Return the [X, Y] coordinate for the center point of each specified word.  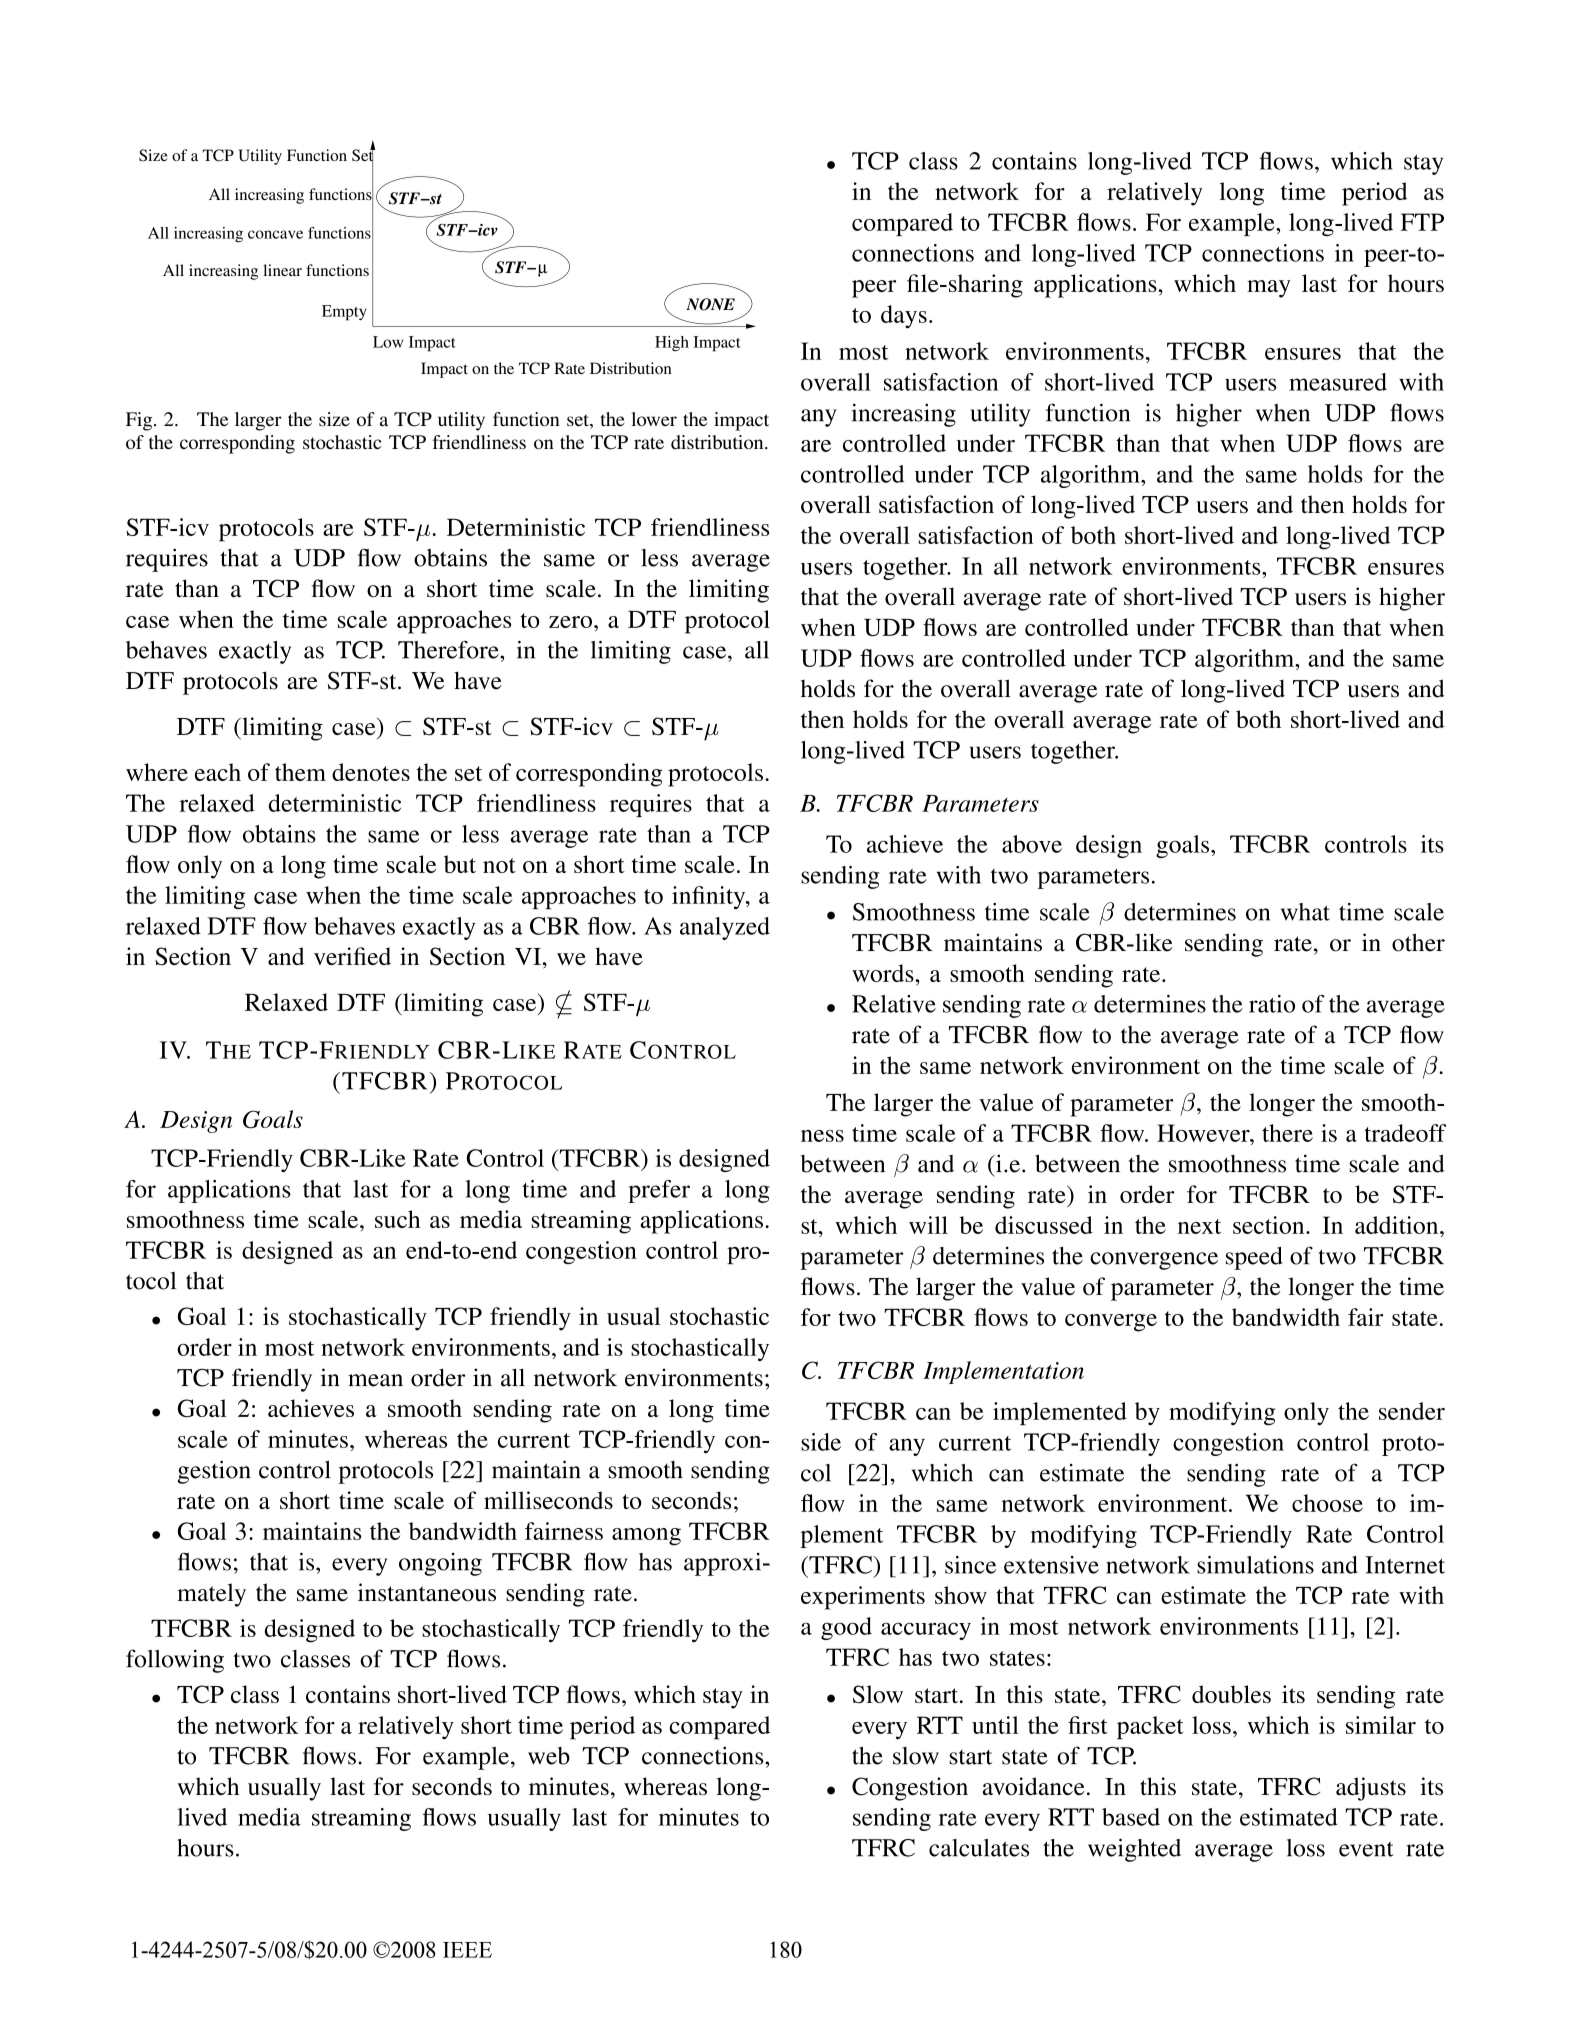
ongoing [440, 1564]
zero [570, 622]
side [821, 1442]
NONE [710, 304]
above [1032, 844]
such [397, 1219]
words [884, 973]
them [300, 772]
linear [282, 270]
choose [1327, 1503]
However [1204, 1133]
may [1269, 289]
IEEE [467, 1950]
